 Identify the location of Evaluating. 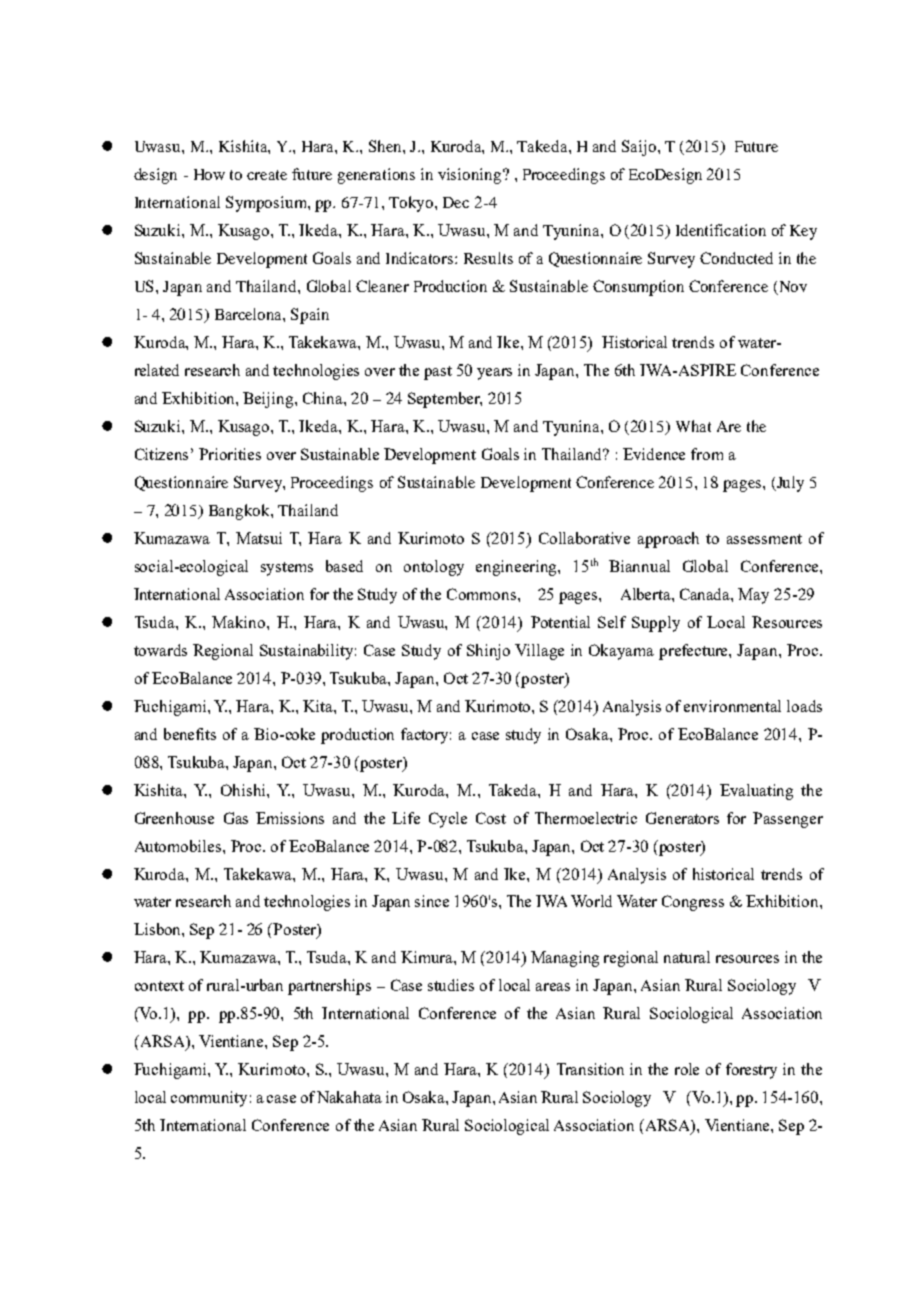
(756, 792).
